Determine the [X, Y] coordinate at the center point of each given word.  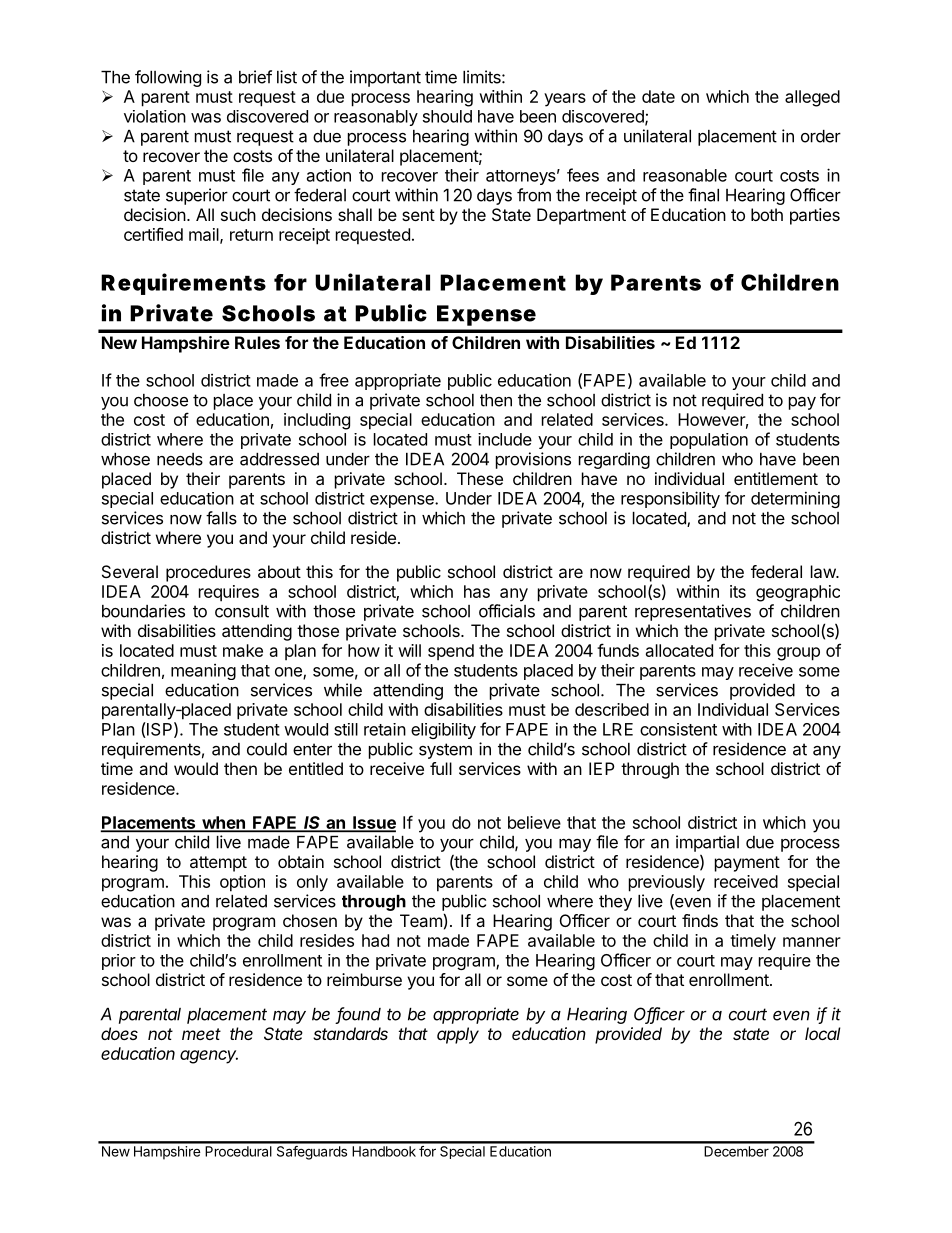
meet [201, 1034]
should [447, 116]
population [709, 441]
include [505, 439]
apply [458, 1035]
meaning [203, 672]
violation [155, 116]
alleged [812, 98]
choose [161, 400]
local [823, 1033]
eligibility [443, 731]
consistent [678, 729]
